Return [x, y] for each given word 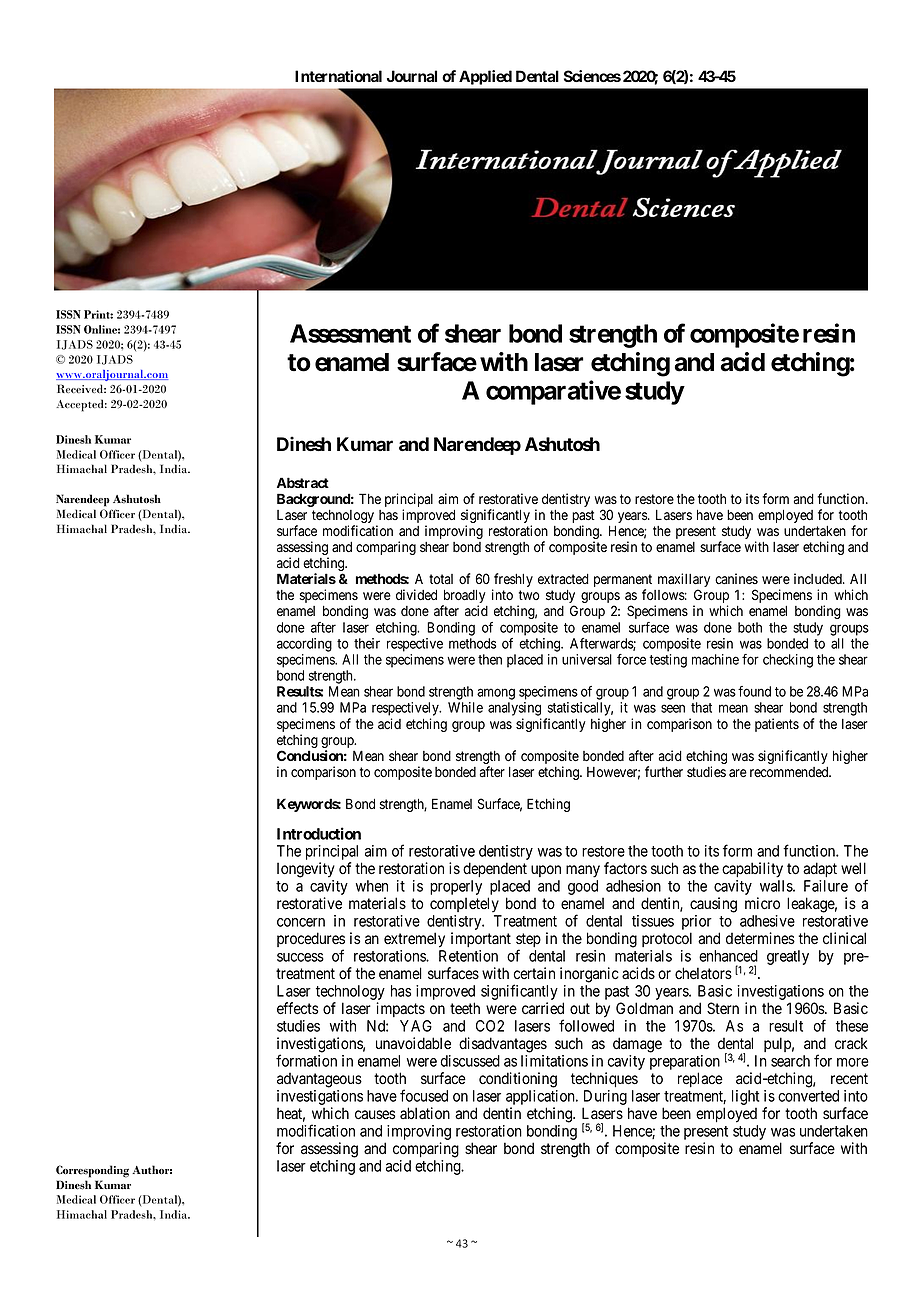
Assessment [350, 333]
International [338, 76]
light [745, 1097]
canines [736, 578]
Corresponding [92, 1171]
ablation [425, 1113]
